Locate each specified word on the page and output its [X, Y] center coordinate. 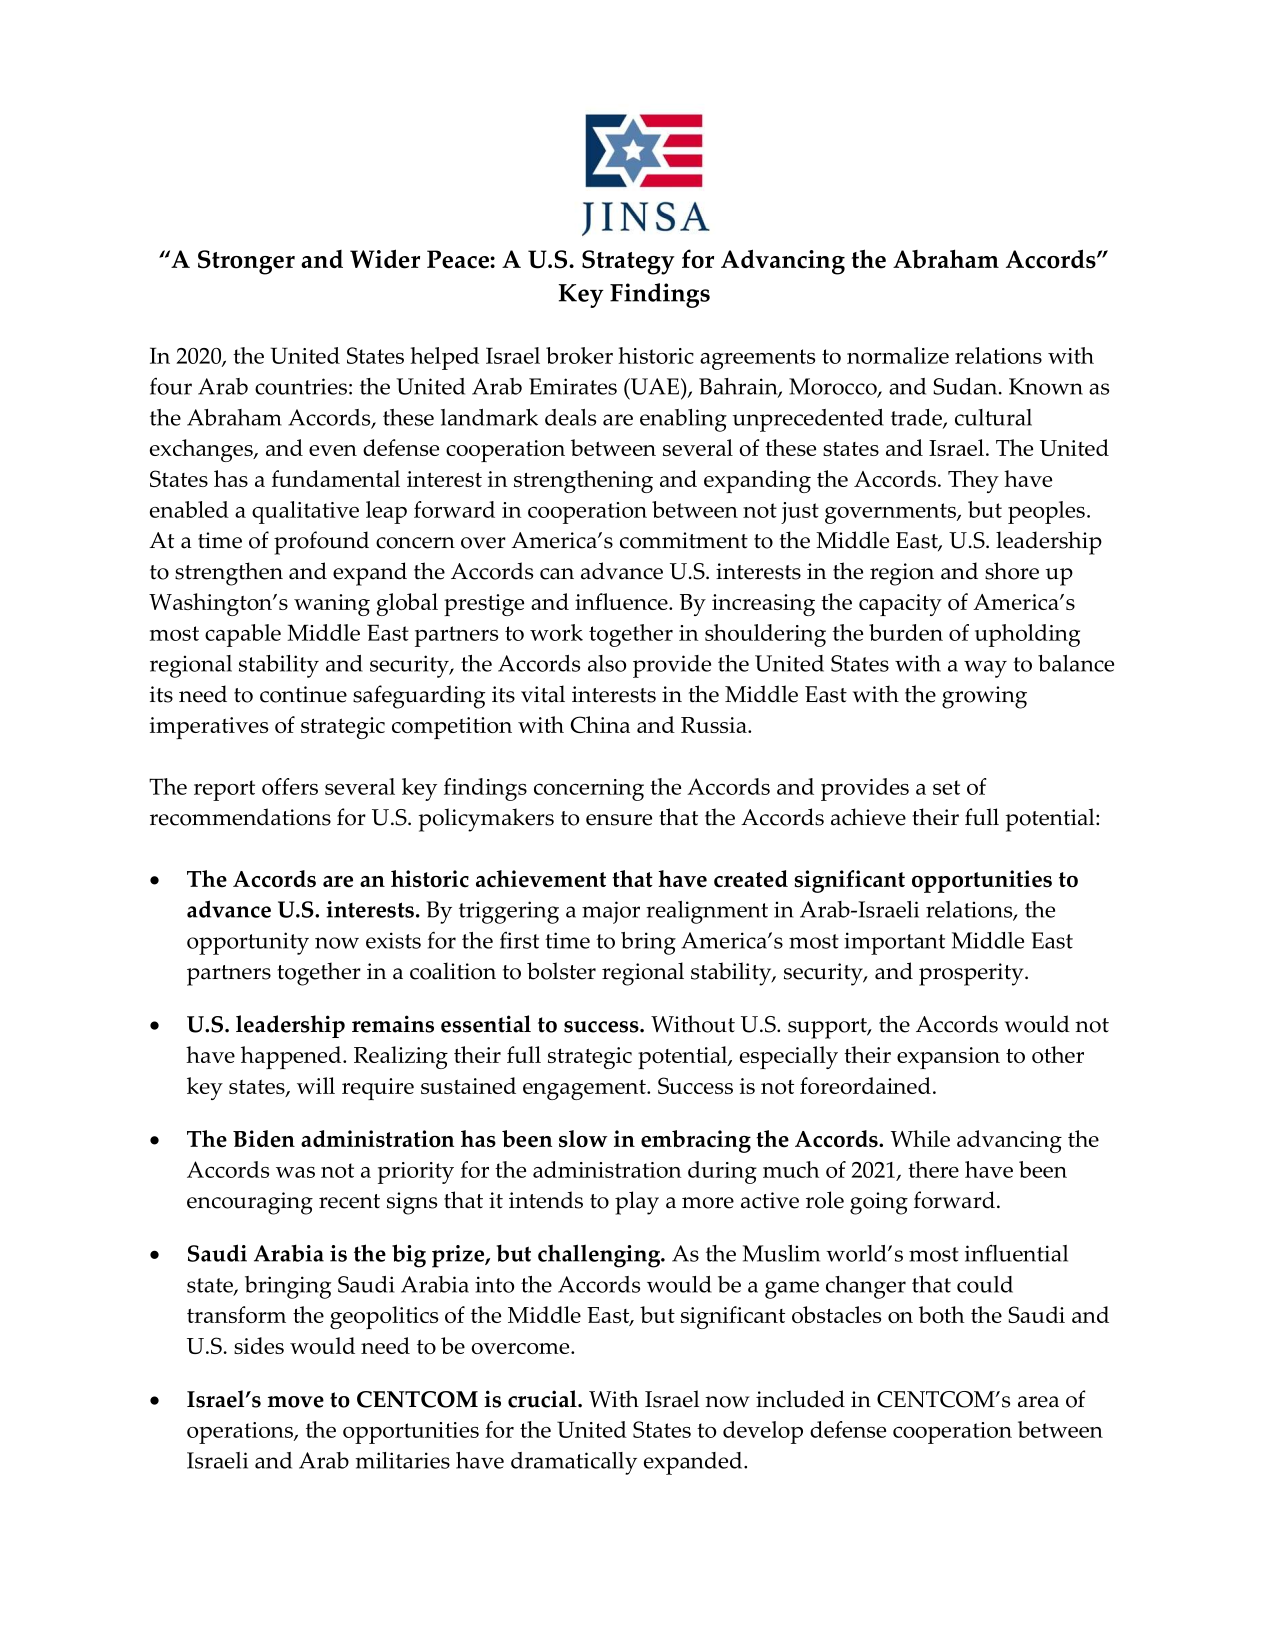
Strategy [628, 262]
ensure [619, 820]
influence [622, 601]
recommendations [240, 817]
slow [583, 1139]
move [296, 1402]
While [920, 1138]
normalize [898, 355]
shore [1012, 571]
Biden [264, 1139]
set [946, 787]
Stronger [246, 262]
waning [332, 605]
